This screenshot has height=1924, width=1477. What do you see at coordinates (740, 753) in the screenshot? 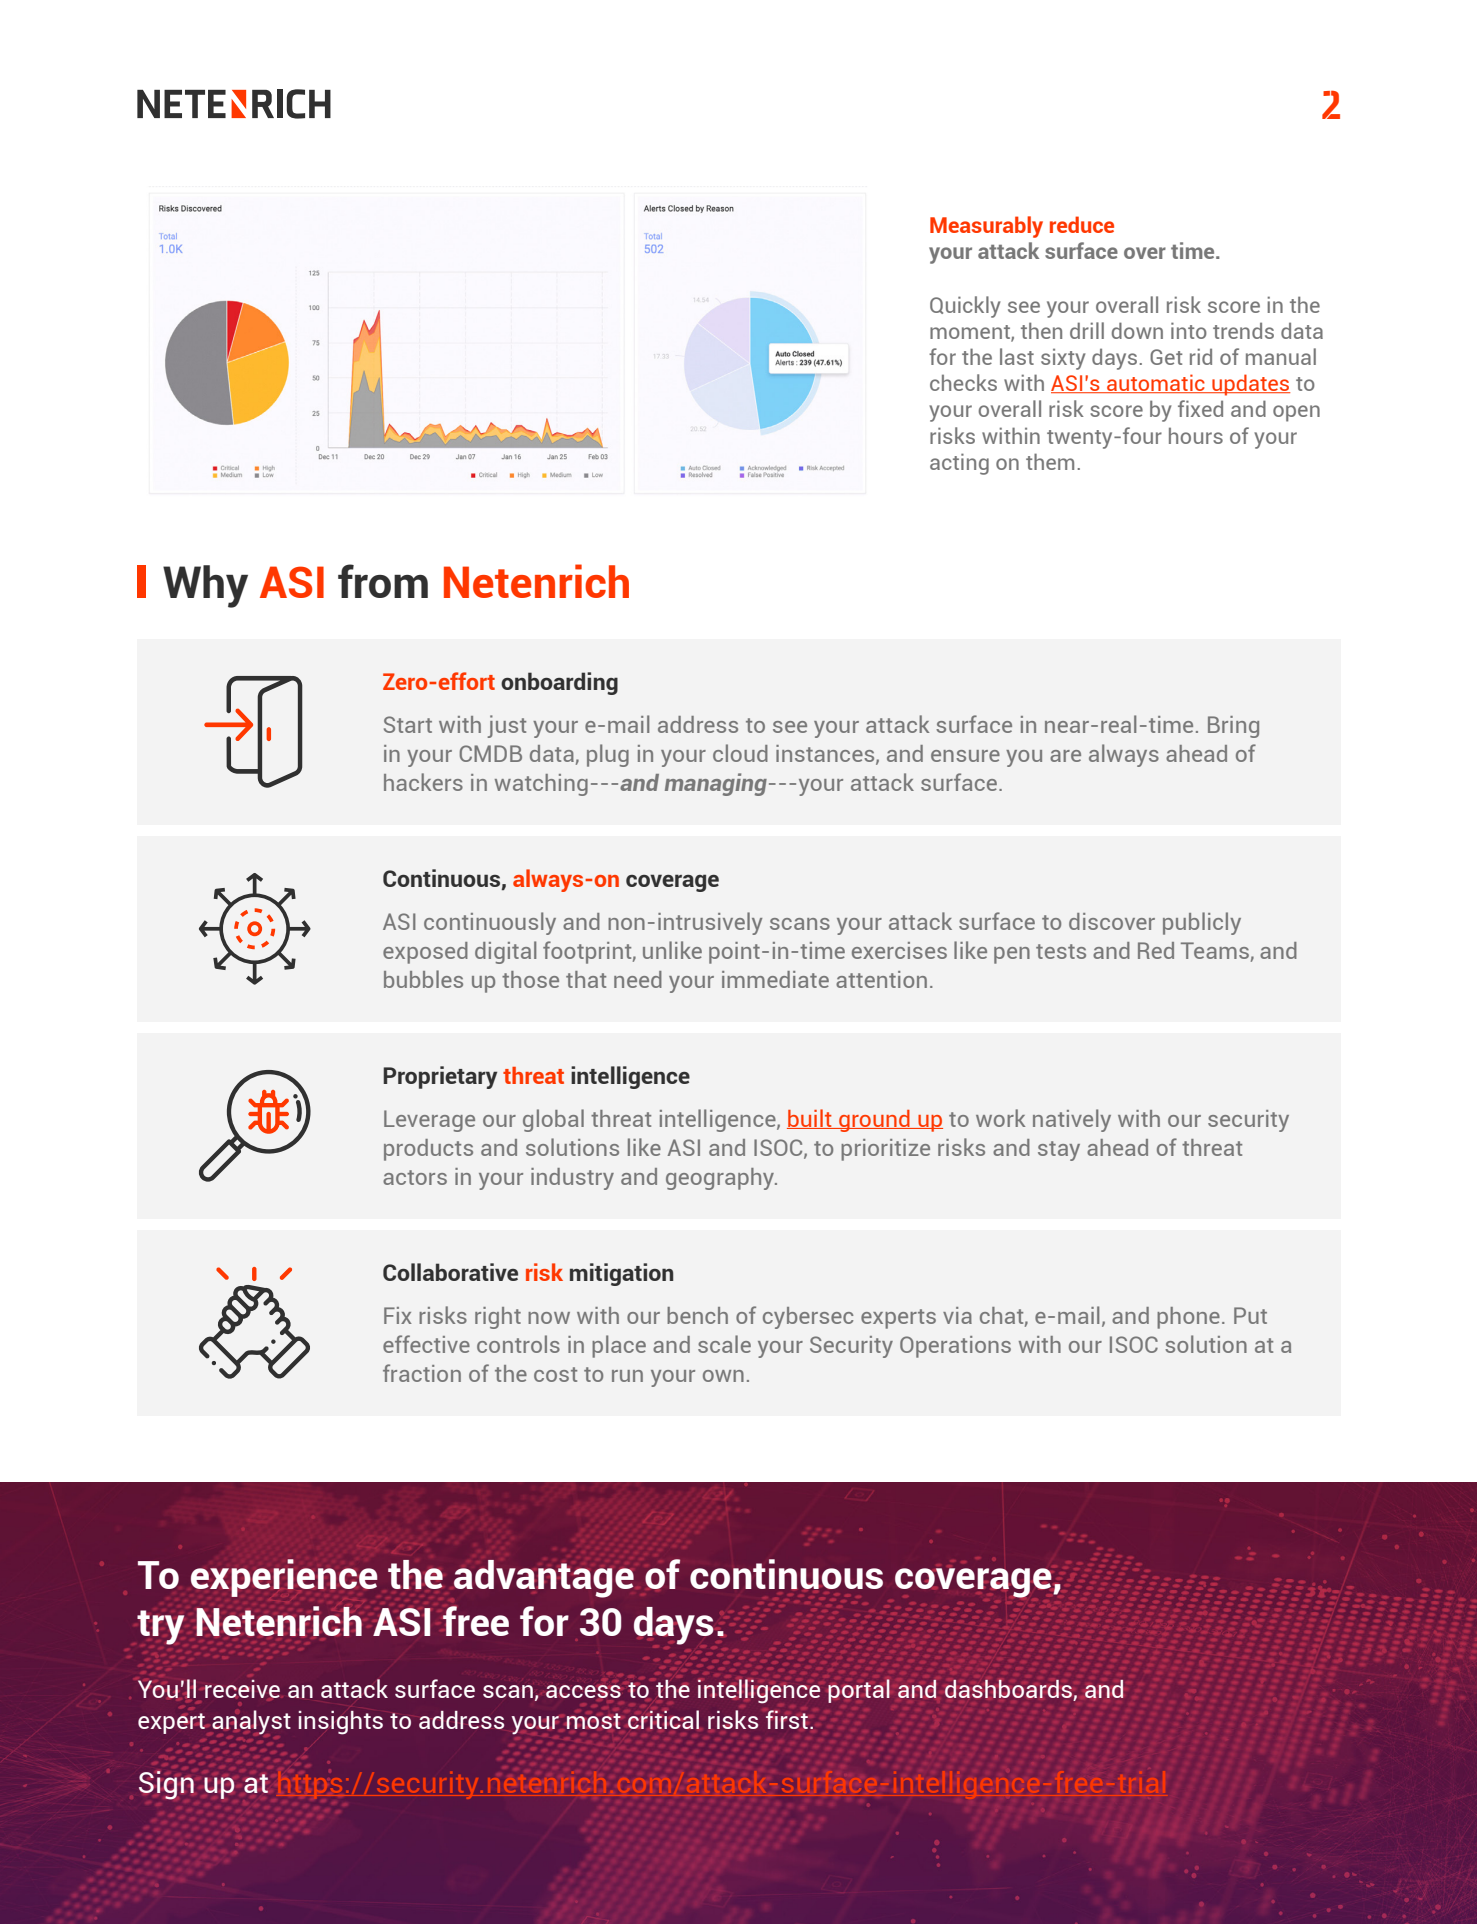
I see `cloud` at bounding box center [740, 753].
